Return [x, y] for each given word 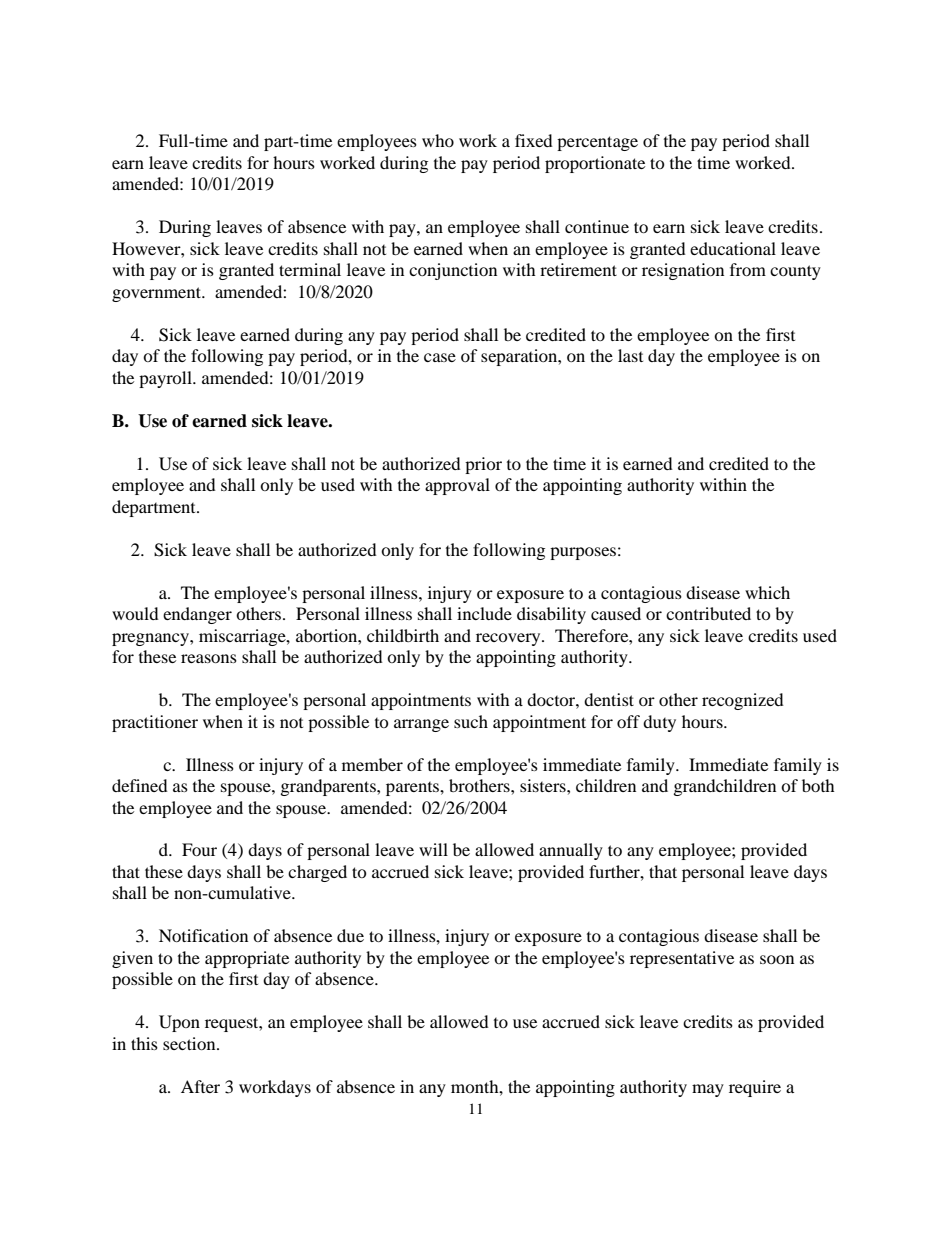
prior [483, 465]
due [350, 935]
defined [140, 785]
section [190, 1043]
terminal [310, 269]
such [471, 721]
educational [733, 248]
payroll [166, 379]
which [767, 592]
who [438, 140]
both [818, 785]
